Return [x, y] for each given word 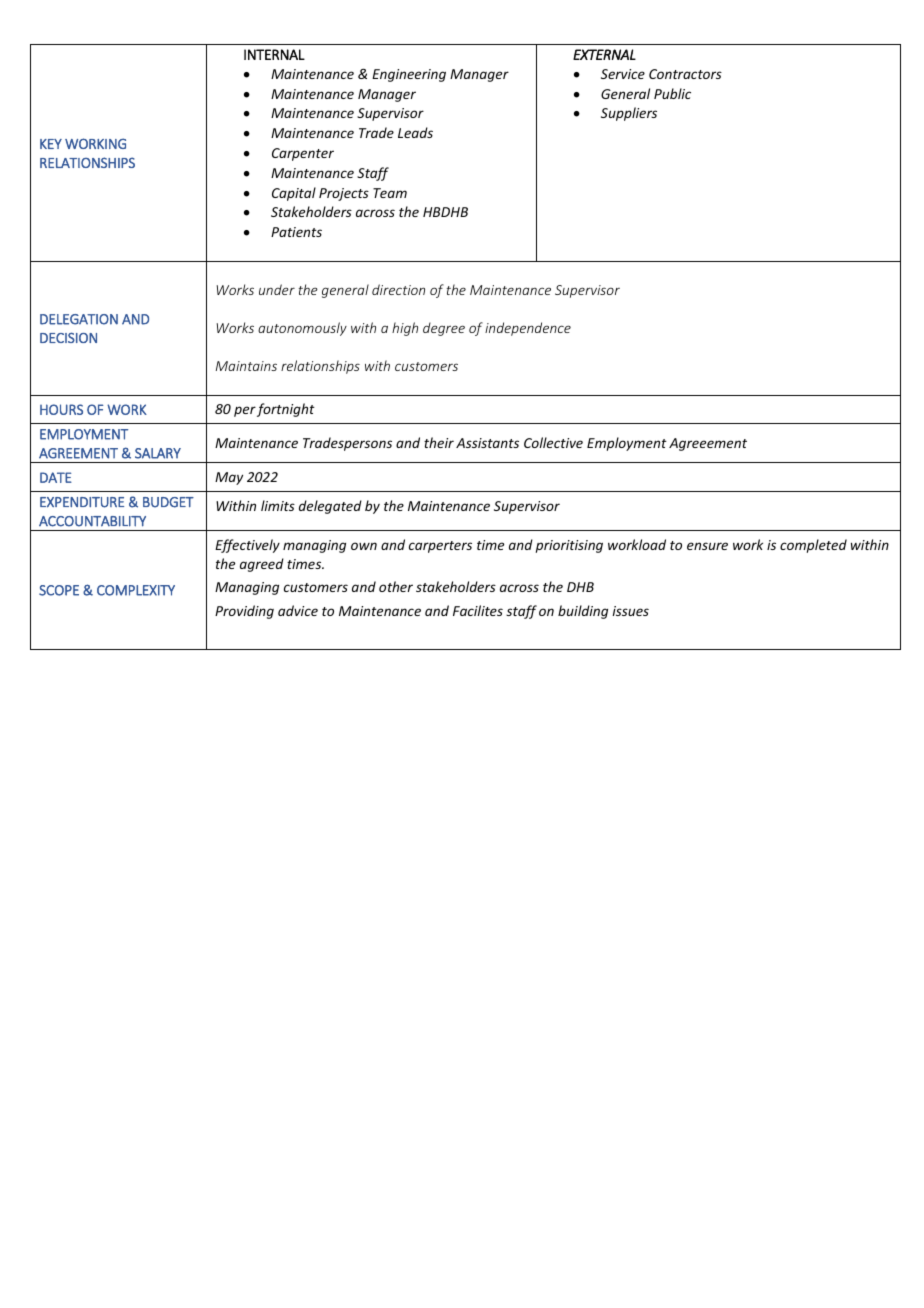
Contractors [685, 74]
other [396, 586]
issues [630, 611]
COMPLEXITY [136, 590]
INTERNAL [274, 54]
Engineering [409, 75]
